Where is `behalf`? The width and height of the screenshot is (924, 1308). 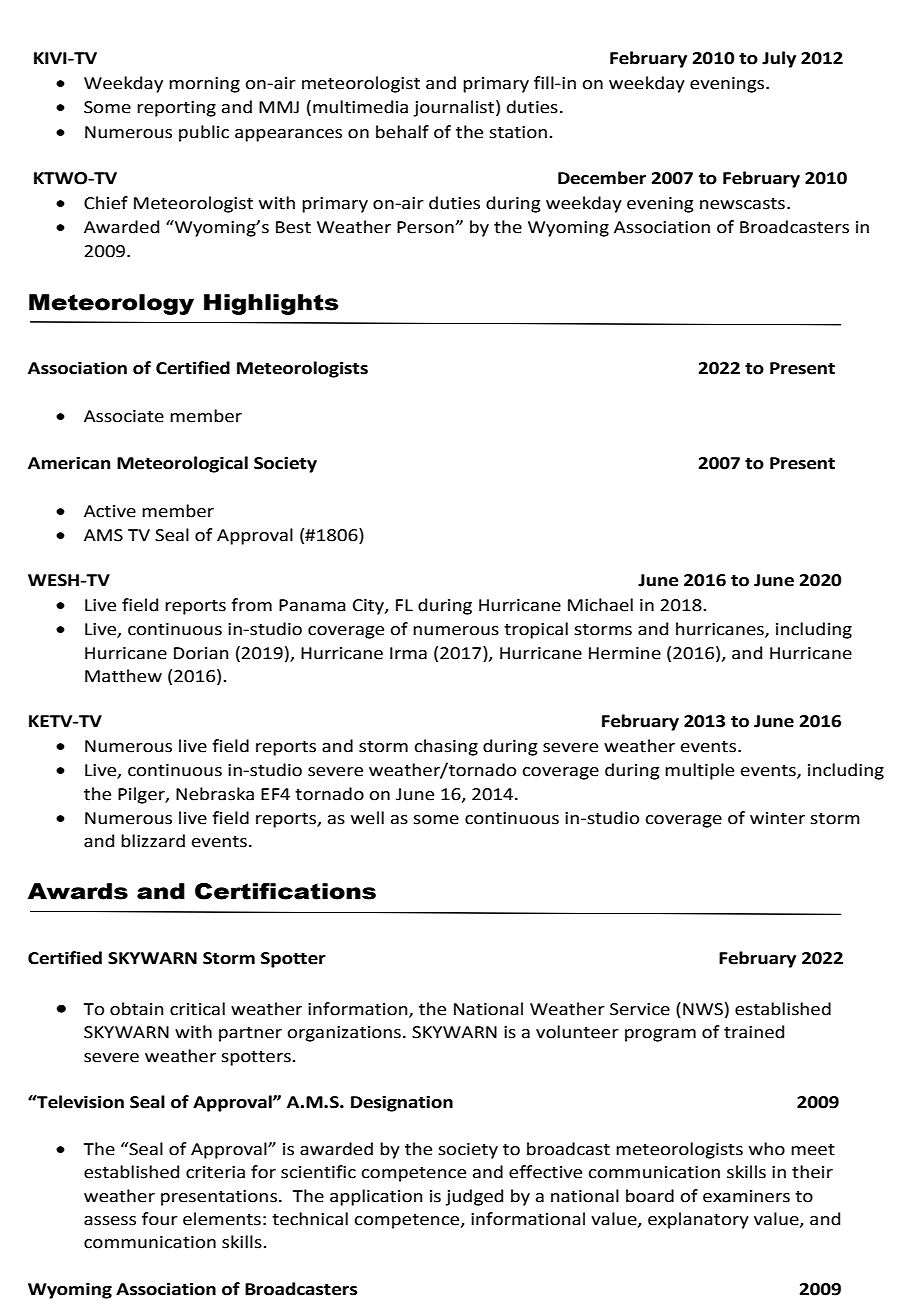 behalf is located at coordinates (402, 132).
